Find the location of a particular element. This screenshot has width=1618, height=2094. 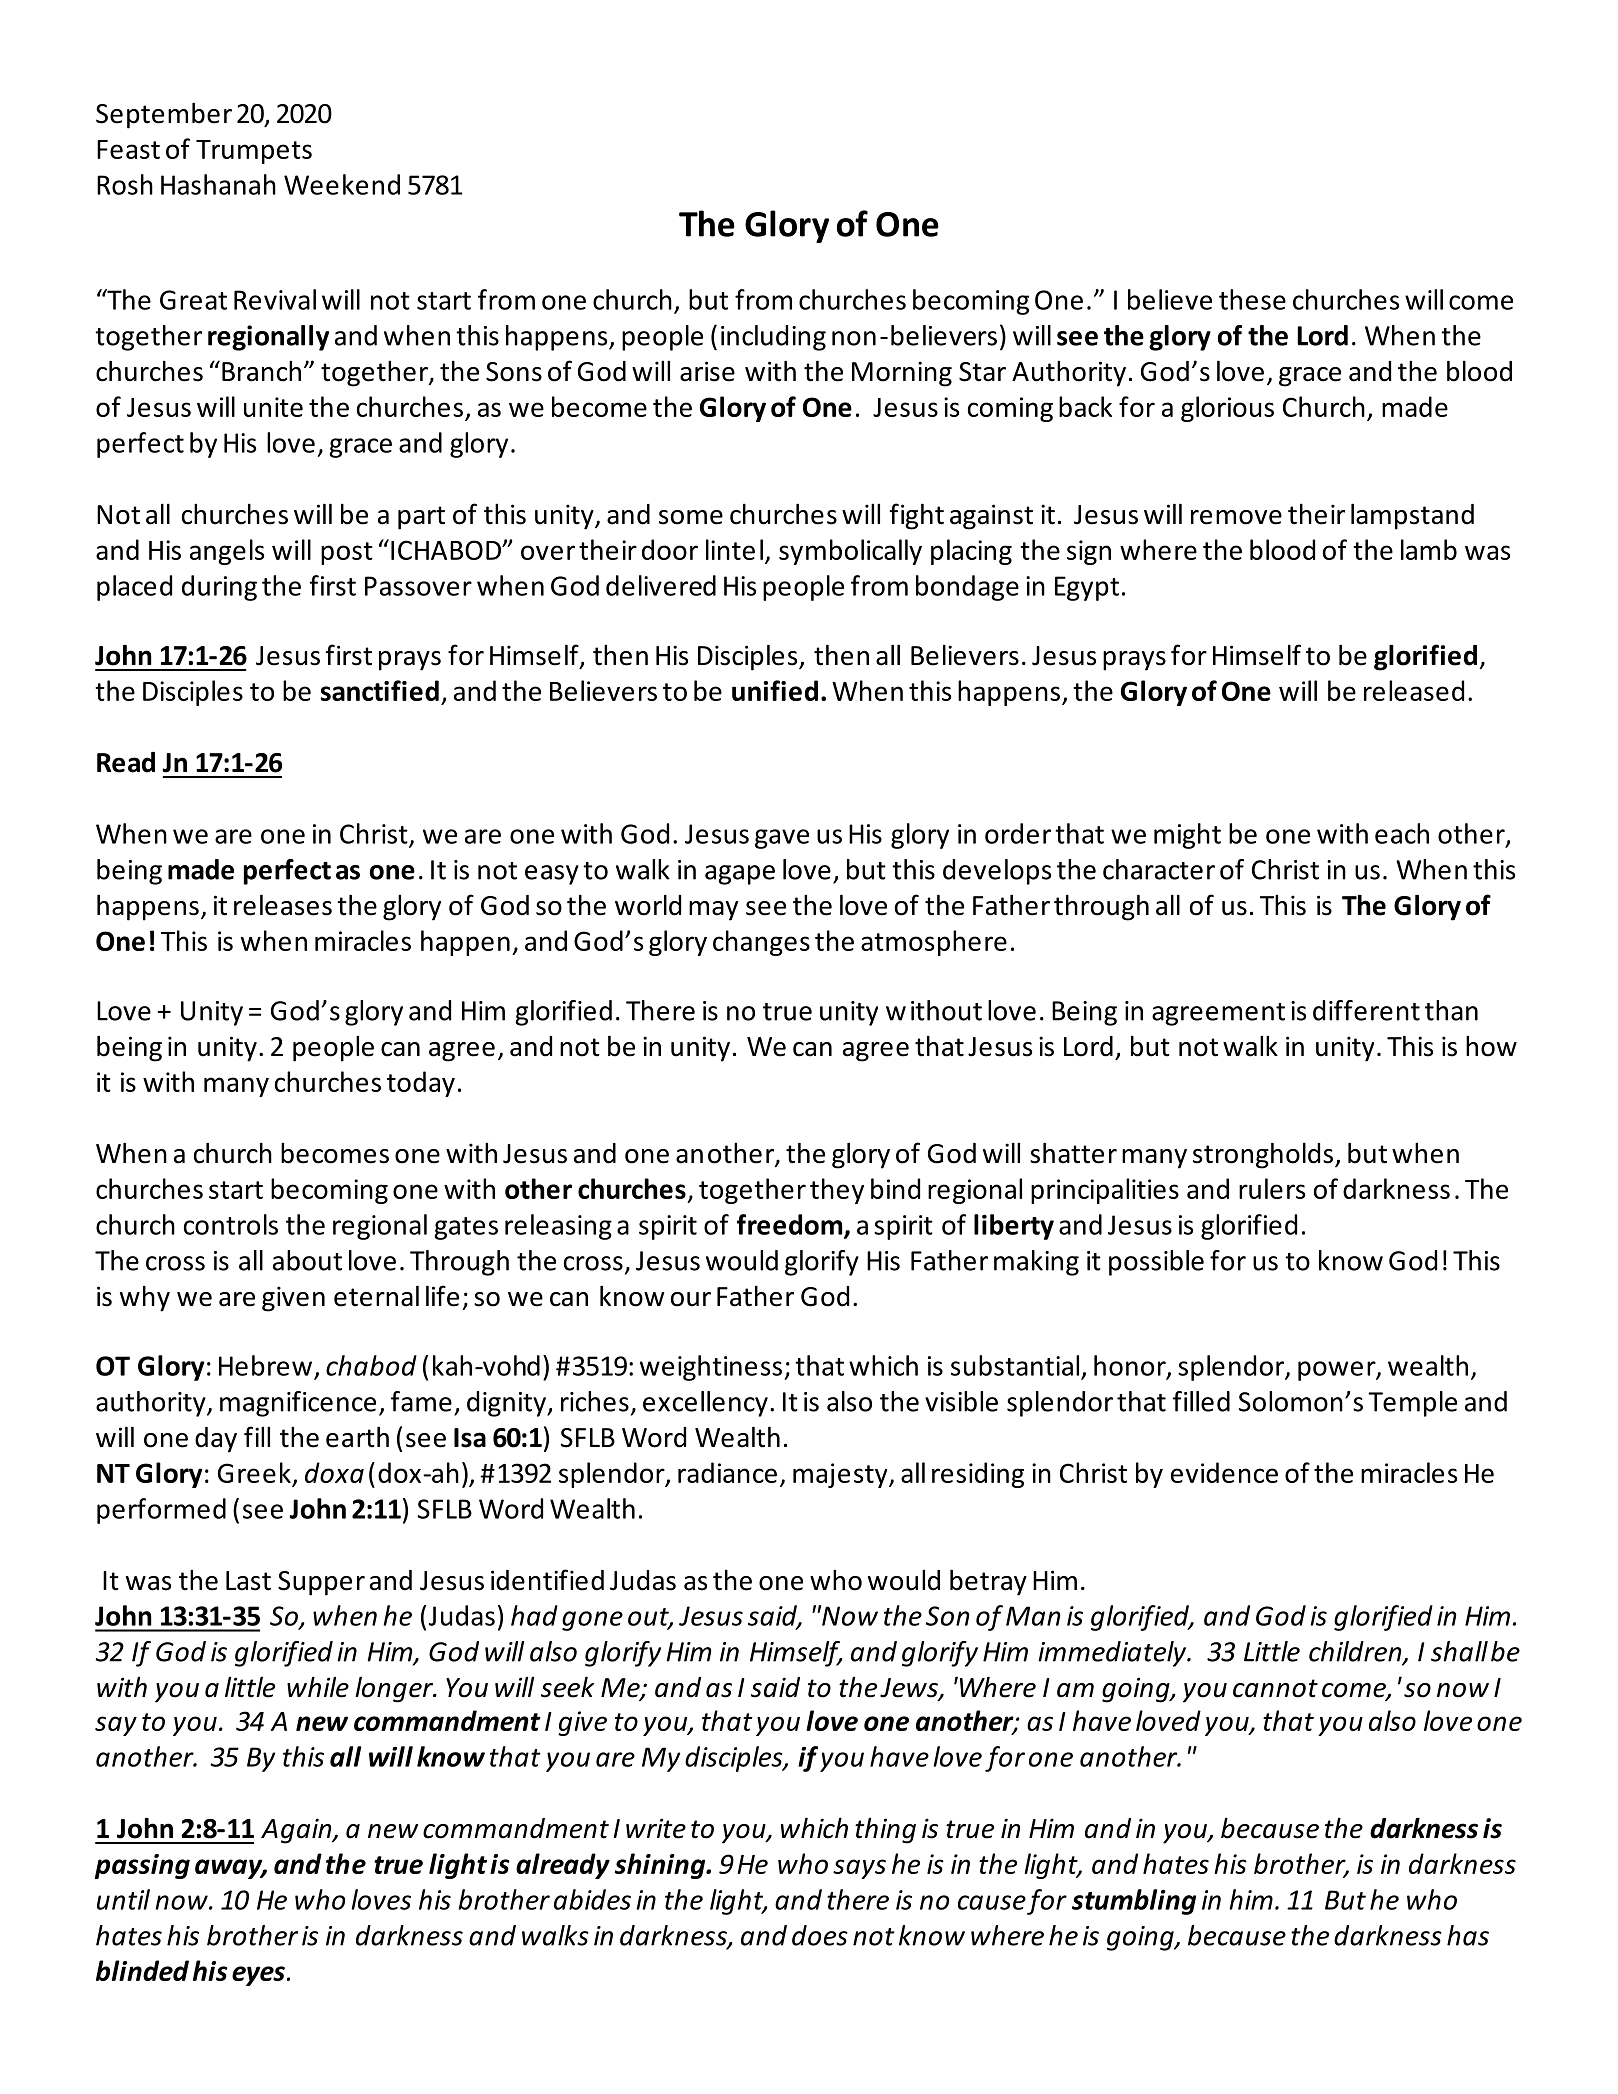

different is located at coordinates (1366, 1010).
